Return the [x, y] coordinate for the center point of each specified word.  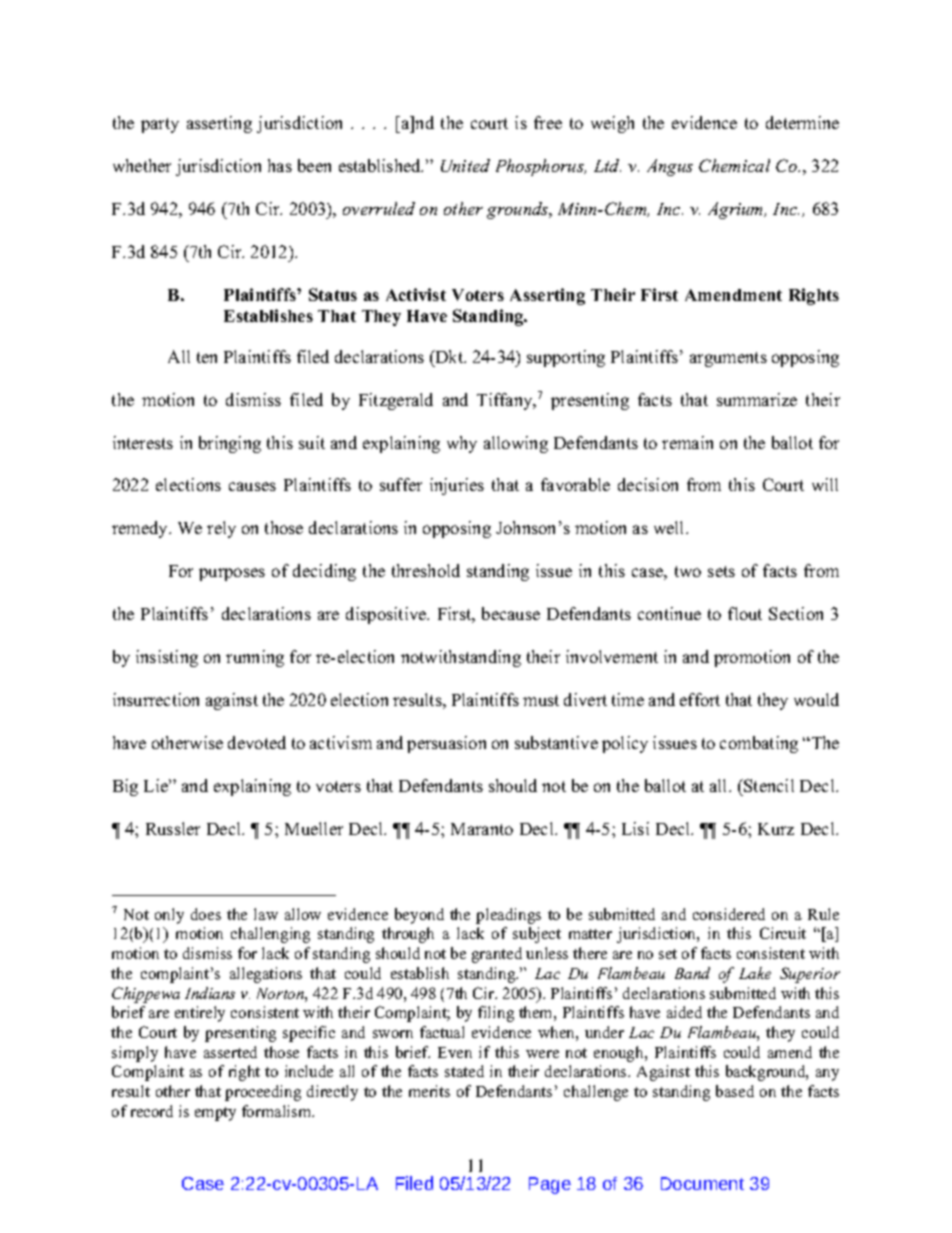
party [160, 125]
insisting [167, 658]
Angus [670, 167]
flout [745, 613]
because [511, 613]
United [465, 165]
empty [215, 1114]
